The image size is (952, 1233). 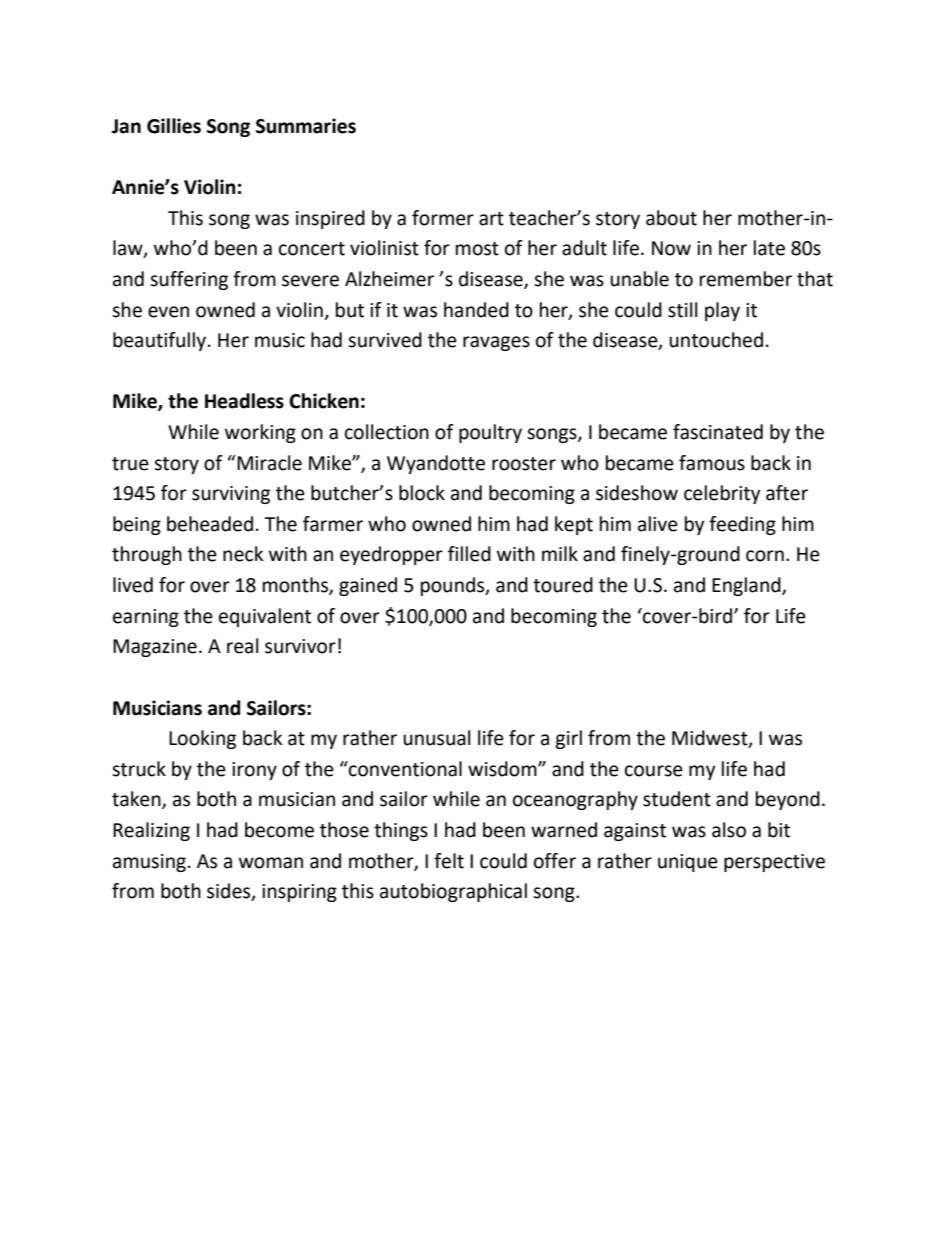 What do you see at coordinates (443, 218) in the image?
I see `former` at bounding box center [443, 218].
